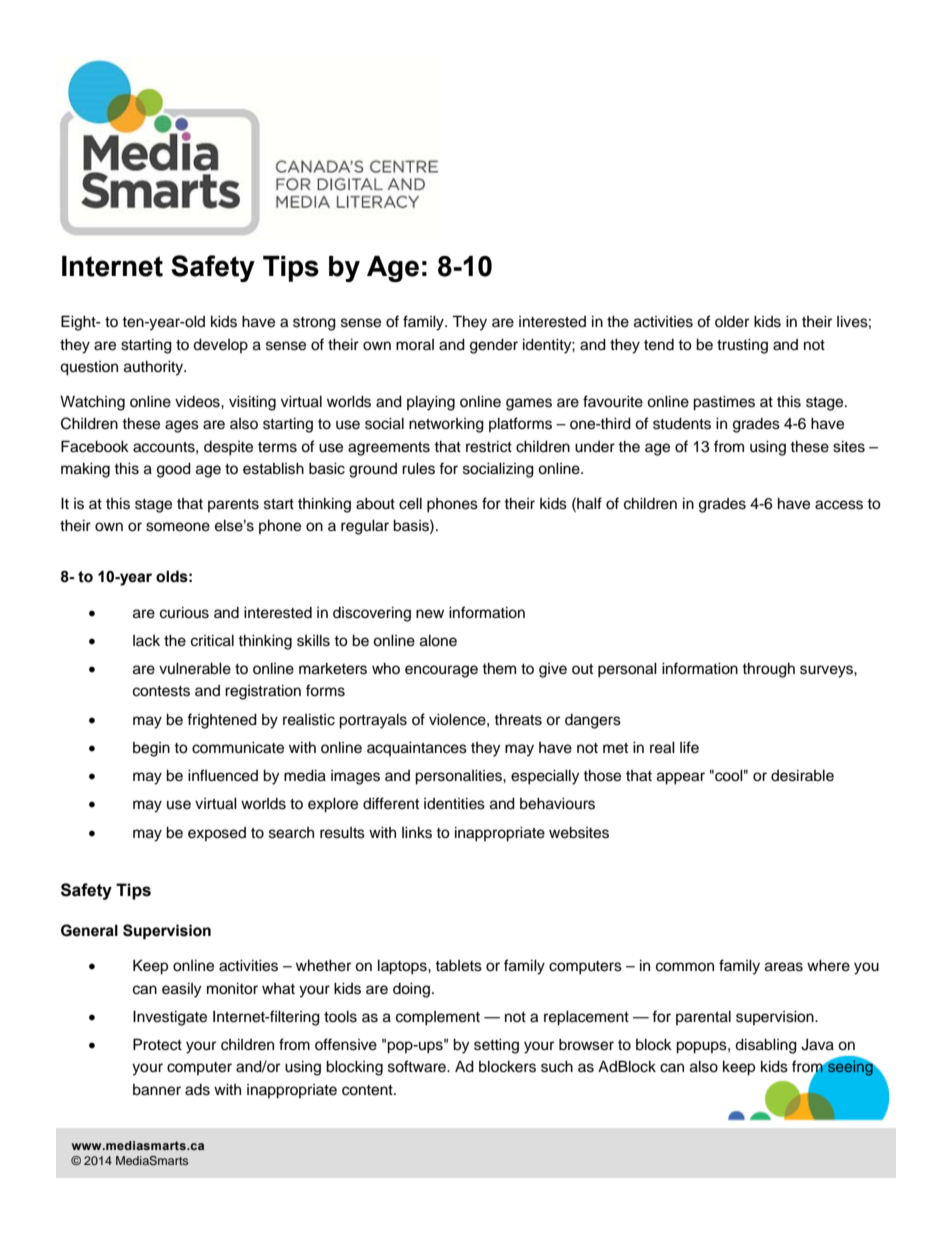 Image resolution: width=952 pixels, height=1233 pixels. I want to click on identities, so click(454, 803).
